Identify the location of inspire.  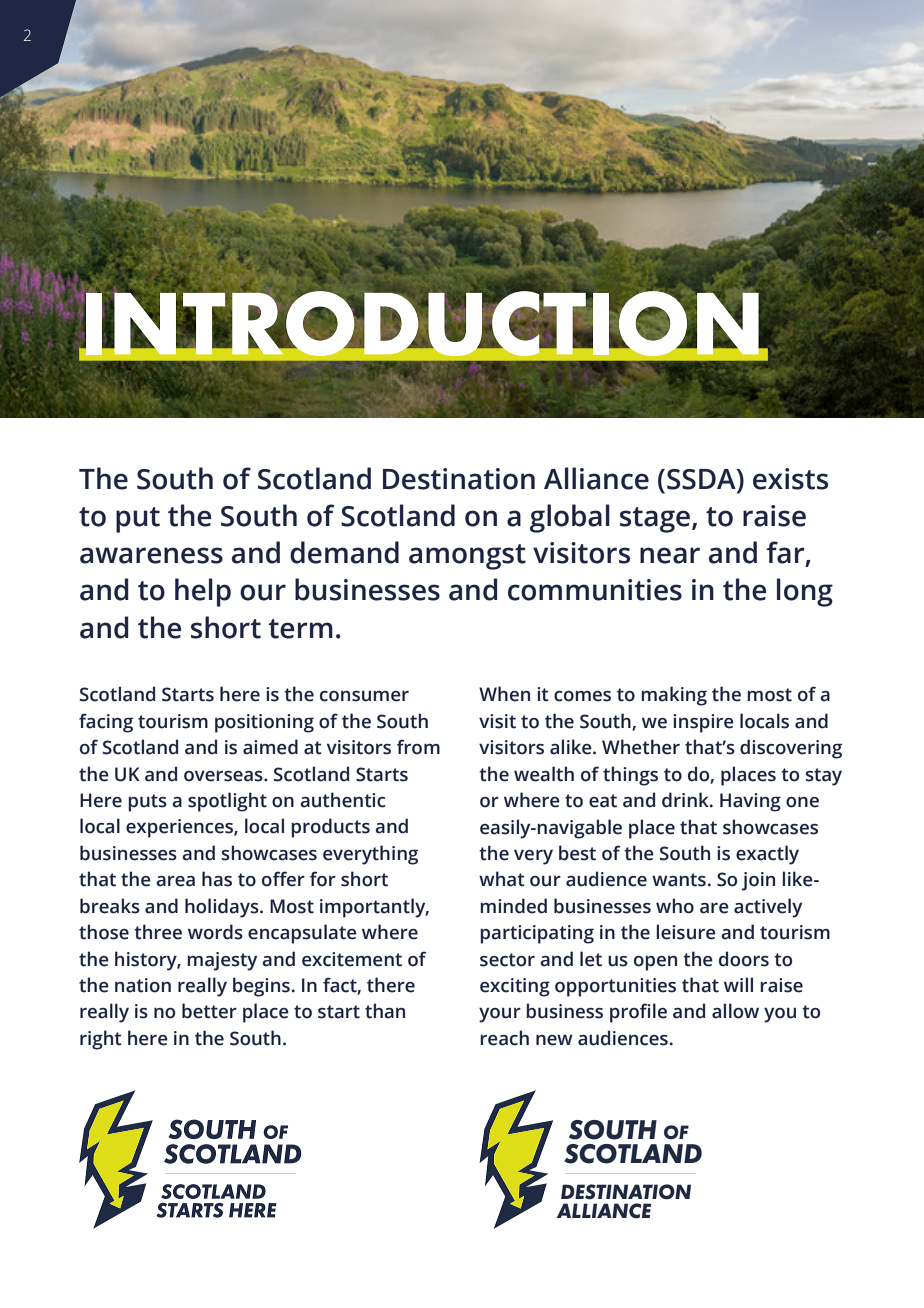
(703, 723).
